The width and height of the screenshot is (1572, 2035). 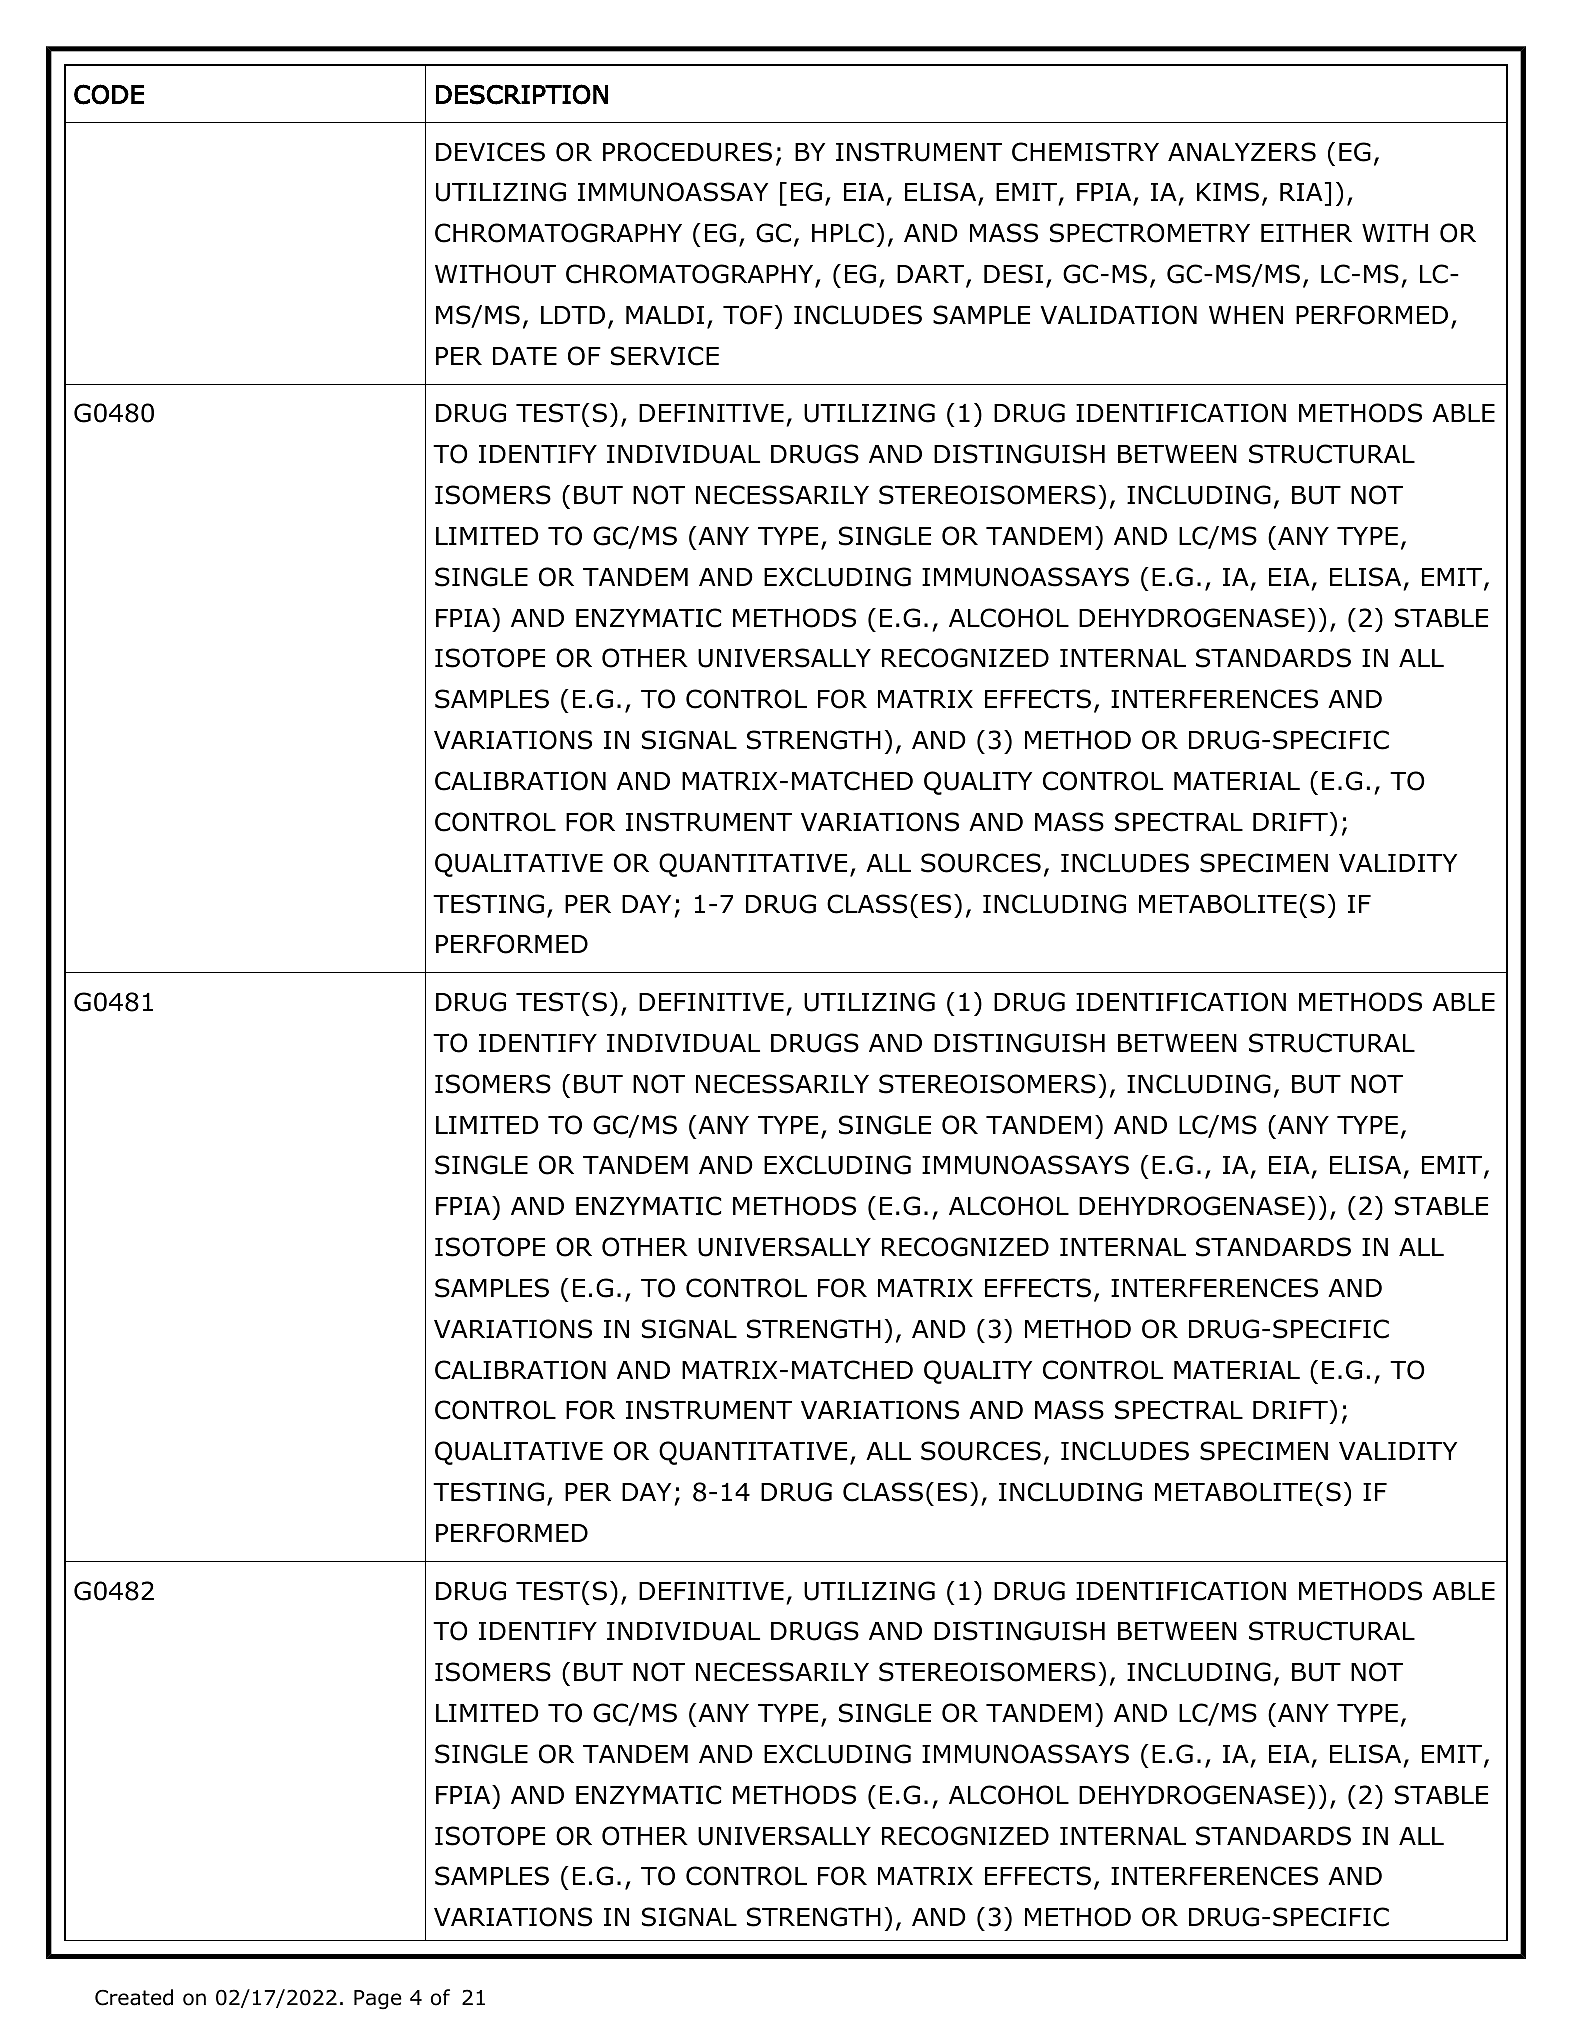 What do you see at coordinates (1246, 315) in the screenshot?
I see `WHEN` at bounding box center [1246, 315].
